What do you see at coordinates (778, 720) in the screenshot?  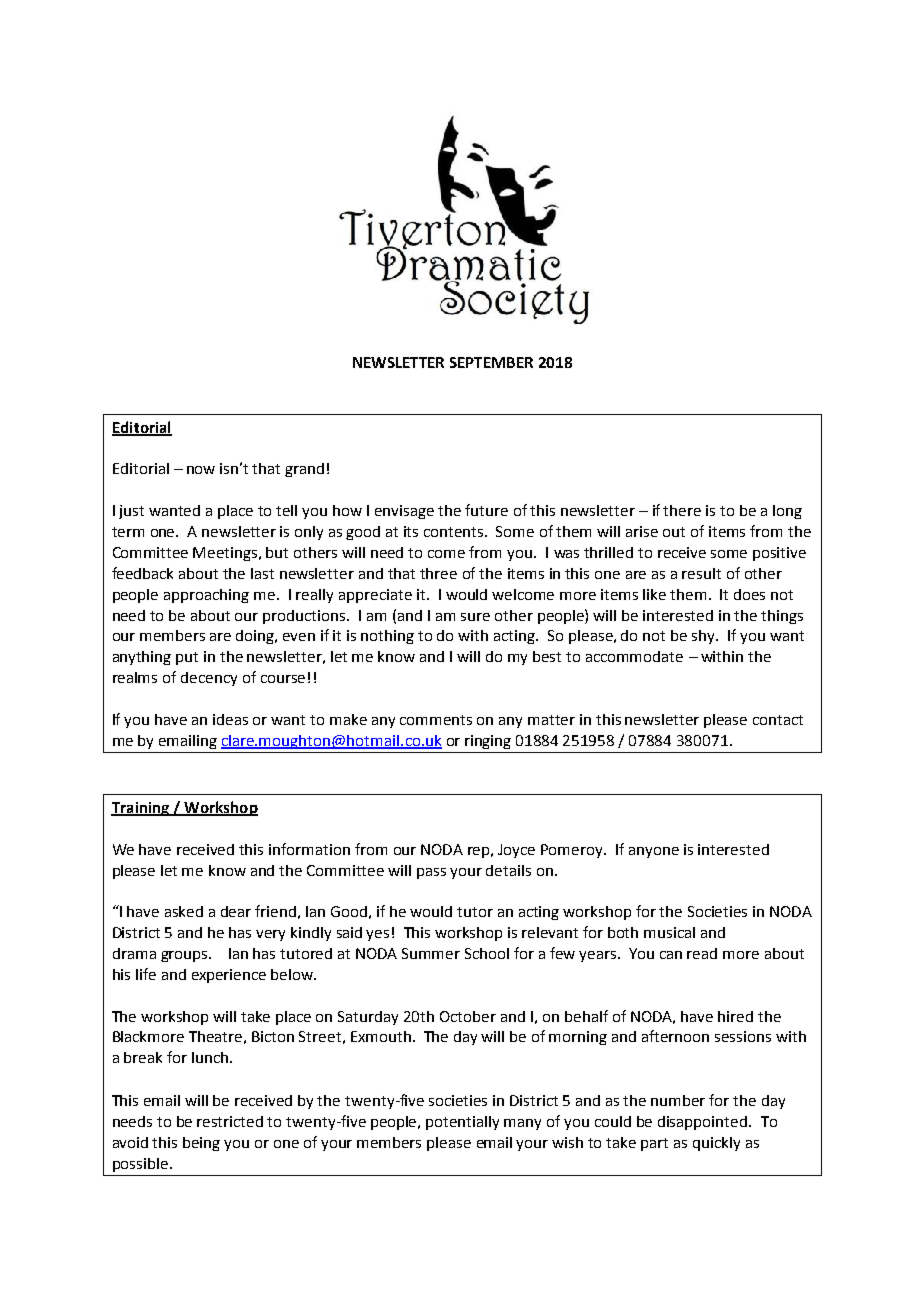 I see `contact` at bounding box center [778, 720].
